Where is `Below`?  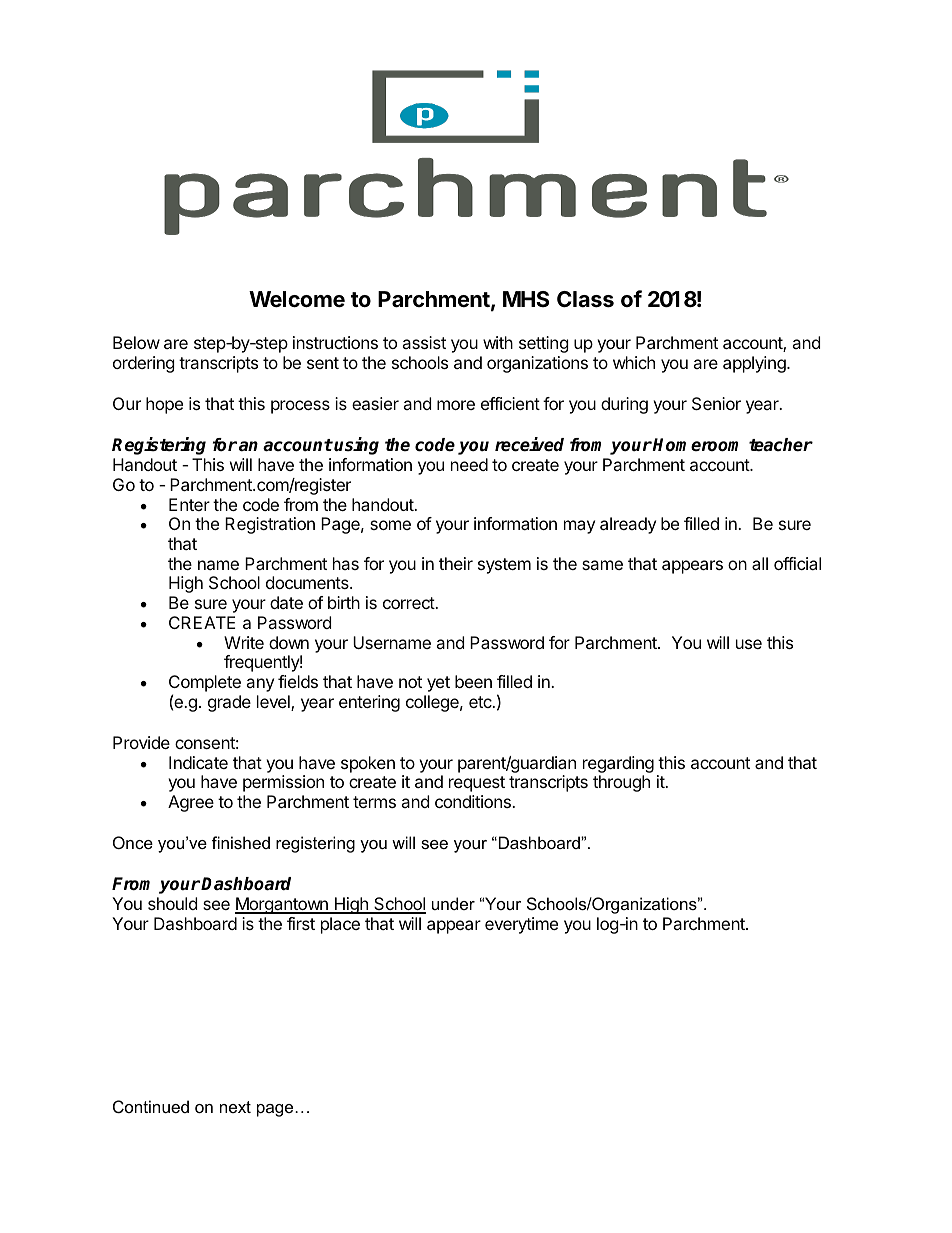 Below is located at coordinates (136, 342).
